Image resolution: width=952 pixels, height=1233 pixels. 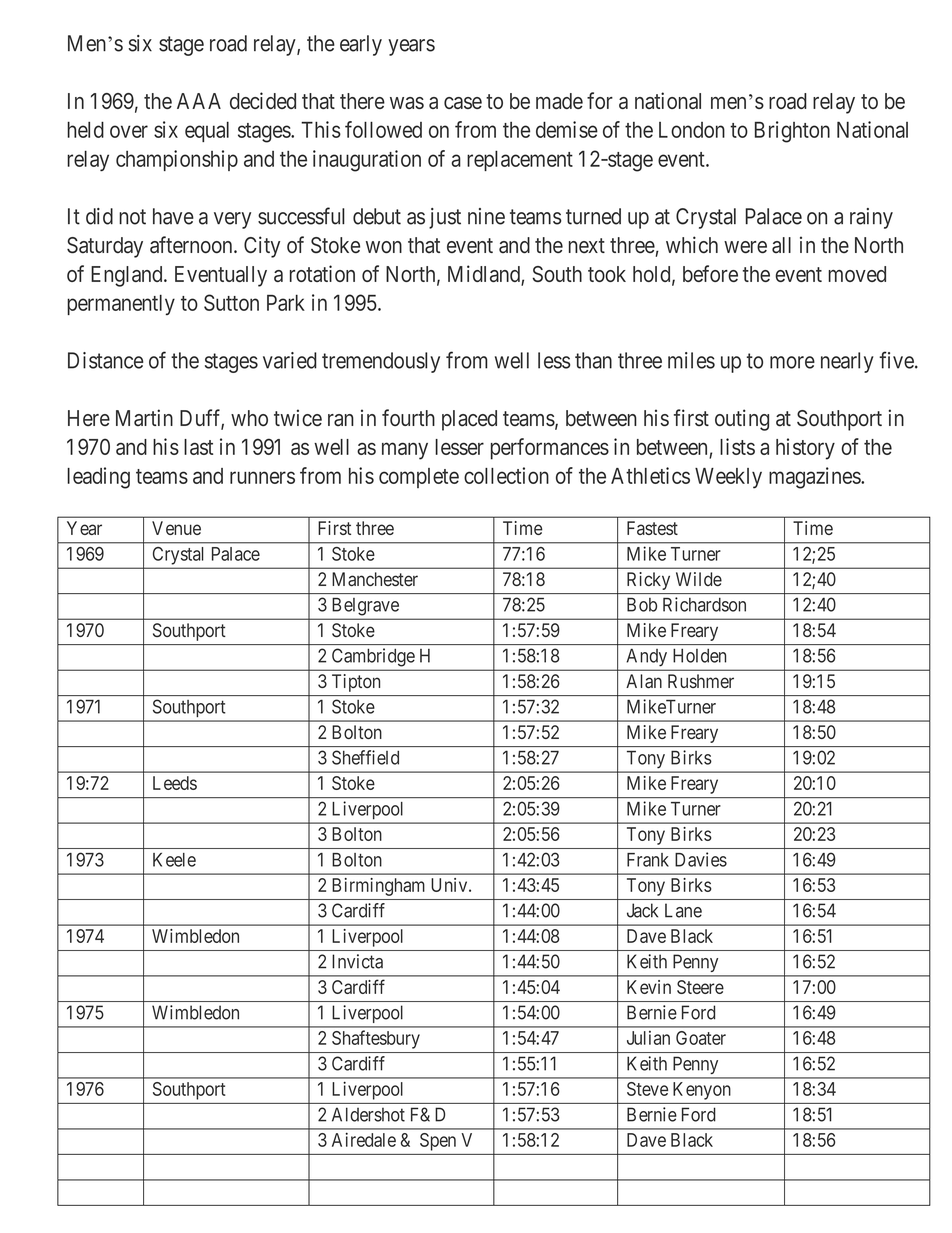 What do you see at coordinates (593, 360) in the document?
I see `than` at bounding box center [593, 360].
